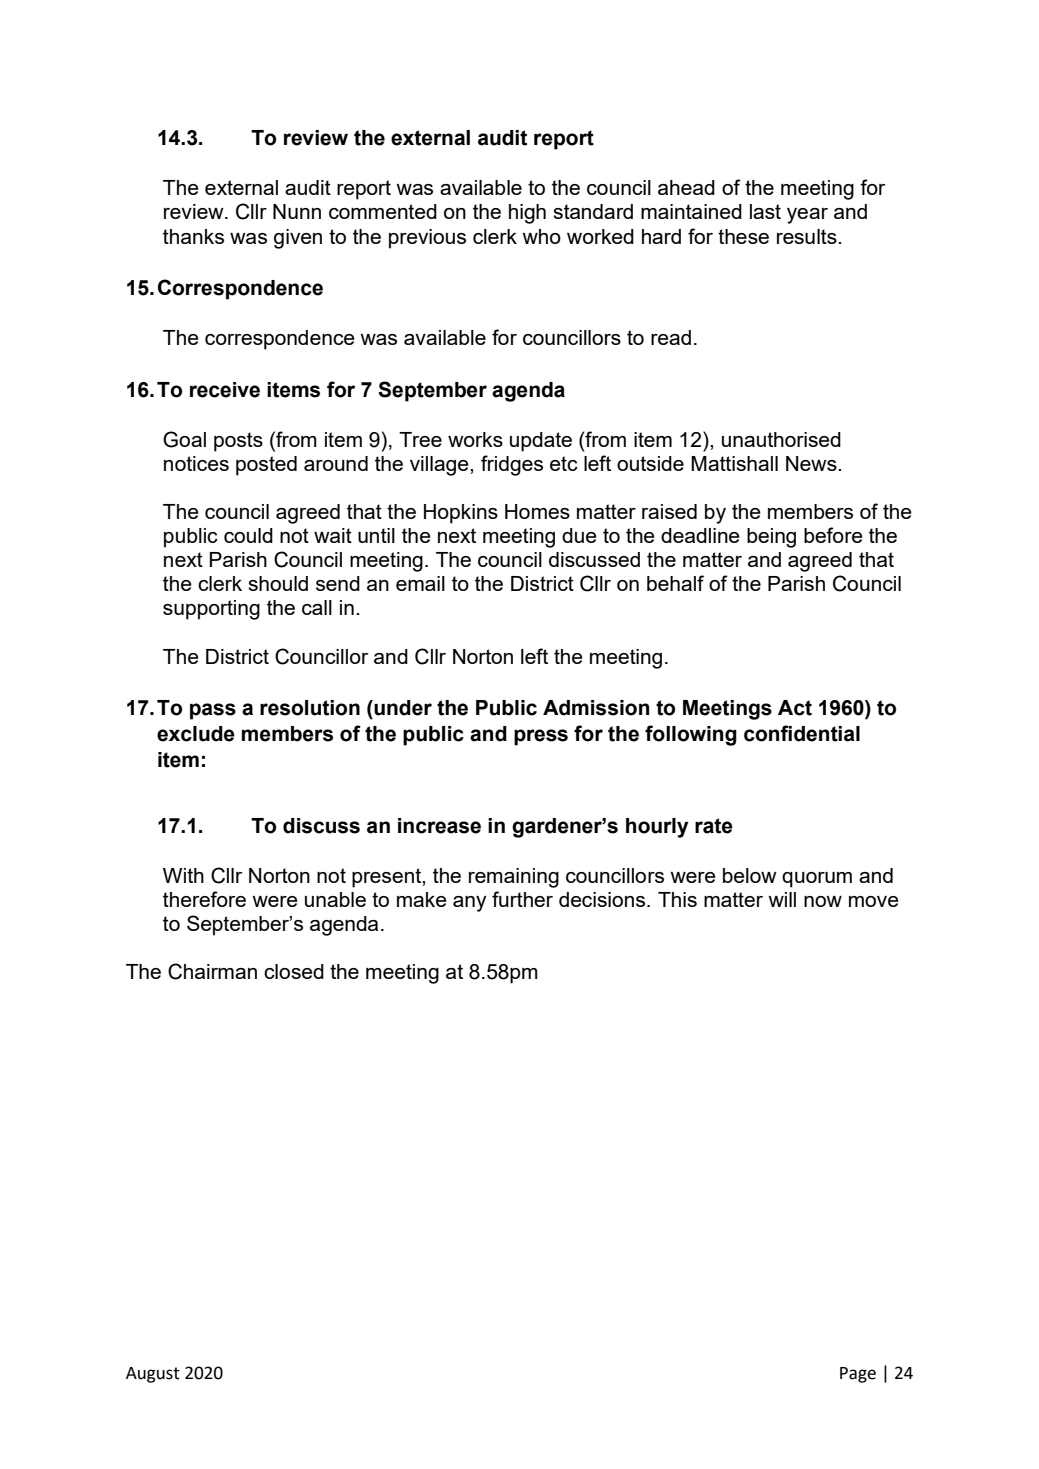 This screenshot has height=1469, width=1039. I want to click on Page, so click(858, 1375).
